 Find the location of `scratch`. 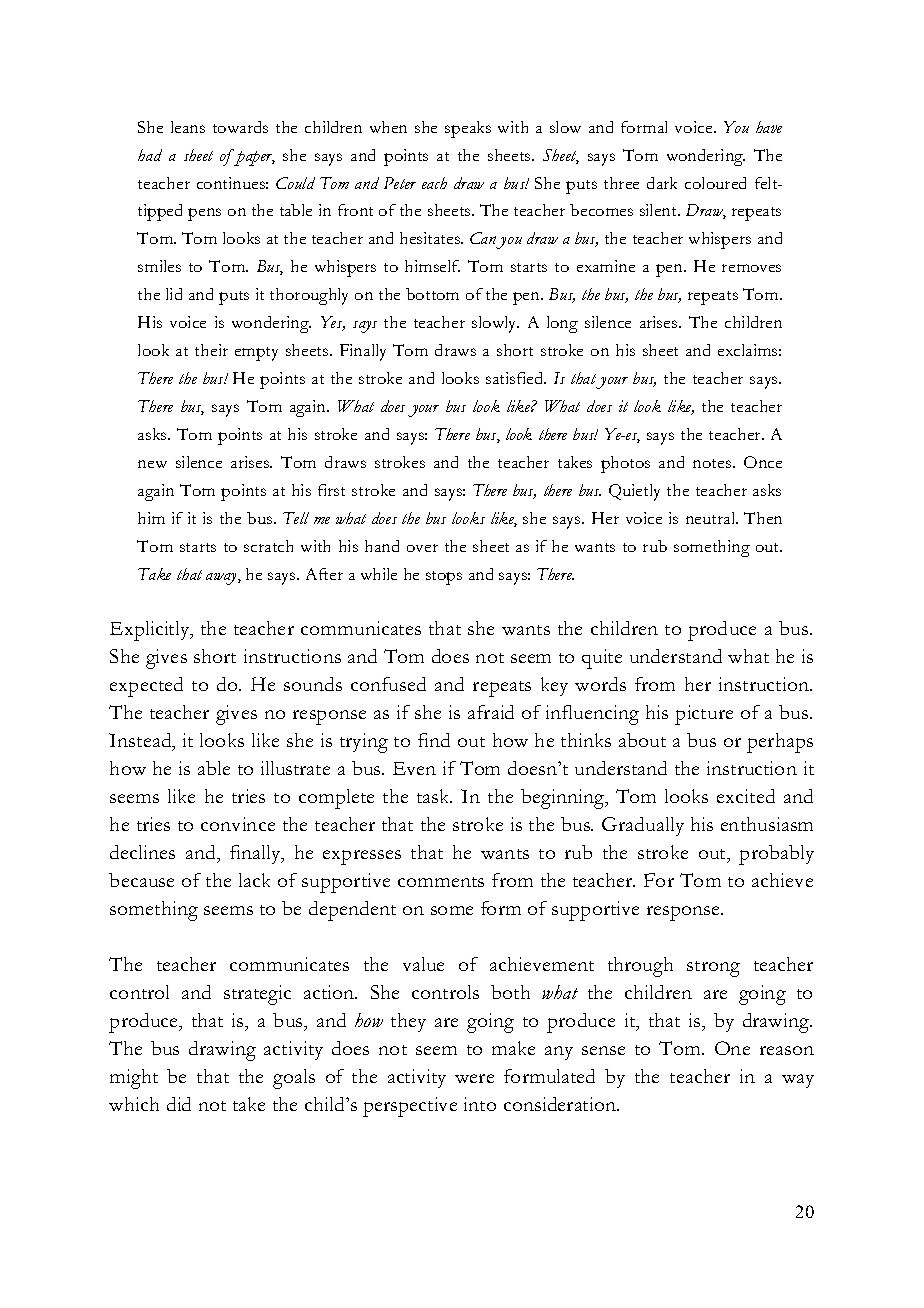

scratch is located at coordinates (268, 546).
